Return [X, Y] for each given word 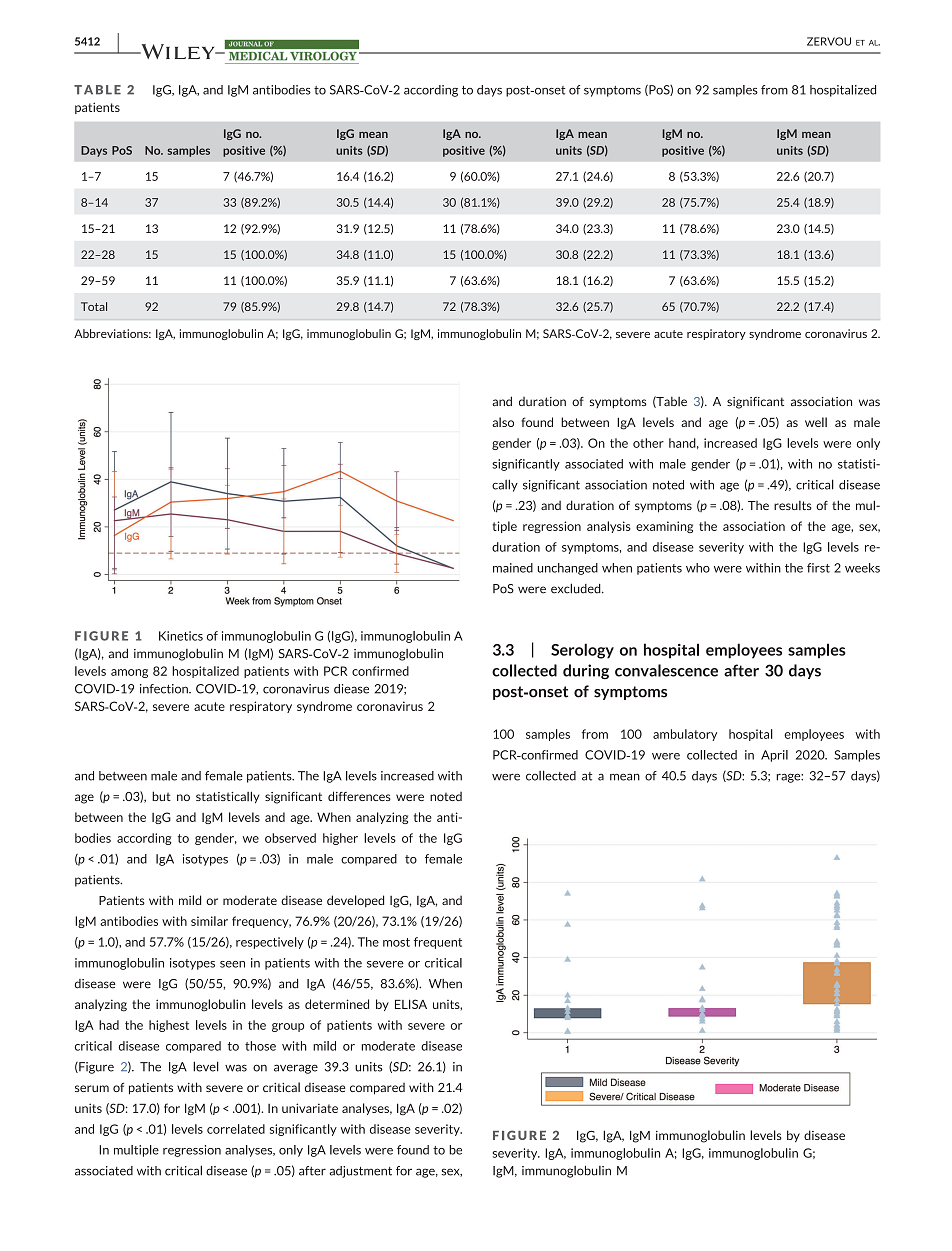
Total [94, 306]
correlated [236, 1129]
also [503, 422]
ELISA [411, 1004]
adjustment [360, 1172]
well [816, 422]
